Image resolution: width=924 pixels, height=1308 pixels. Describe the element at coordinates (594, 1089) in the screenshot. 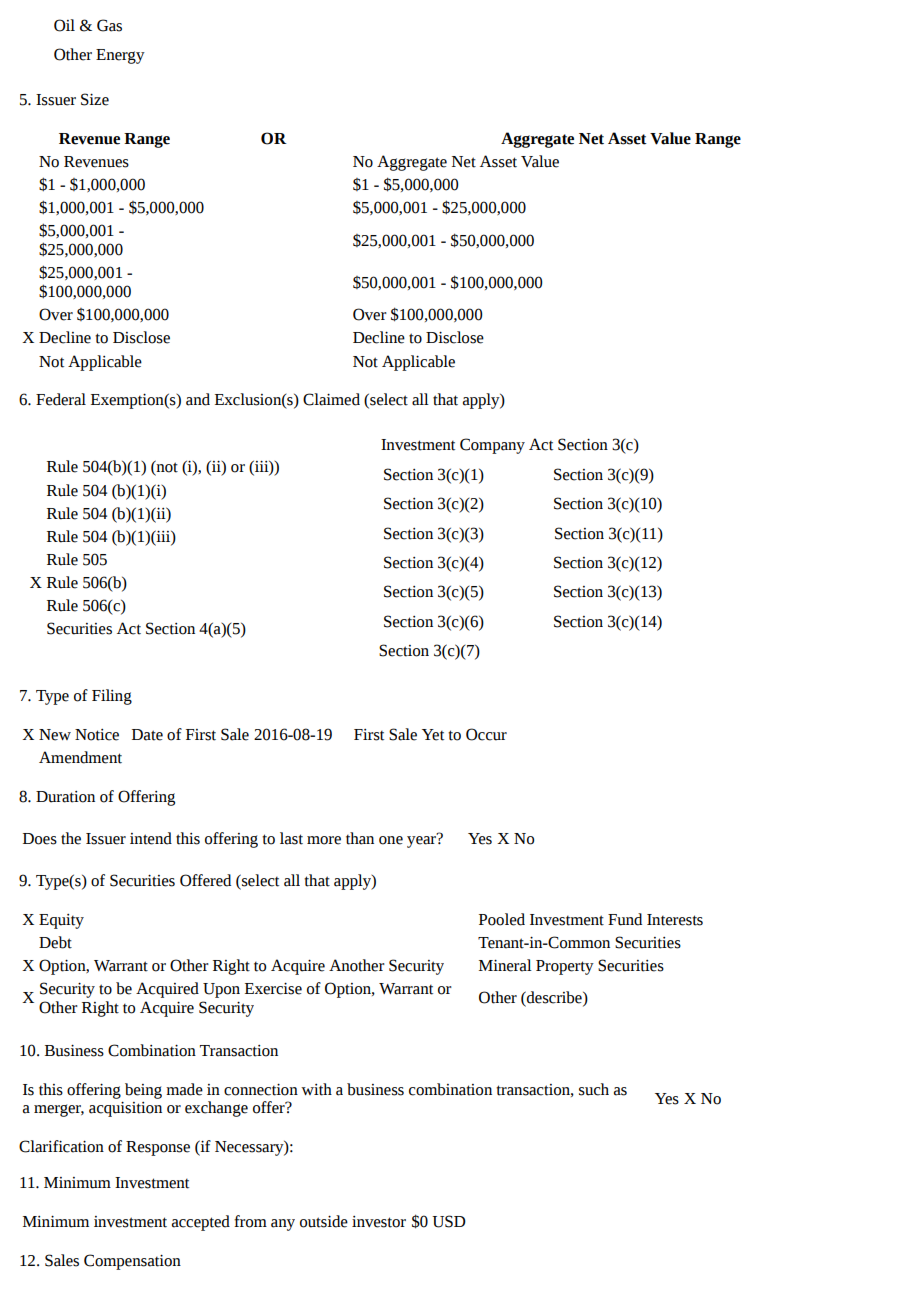

I see `such` at that location.
